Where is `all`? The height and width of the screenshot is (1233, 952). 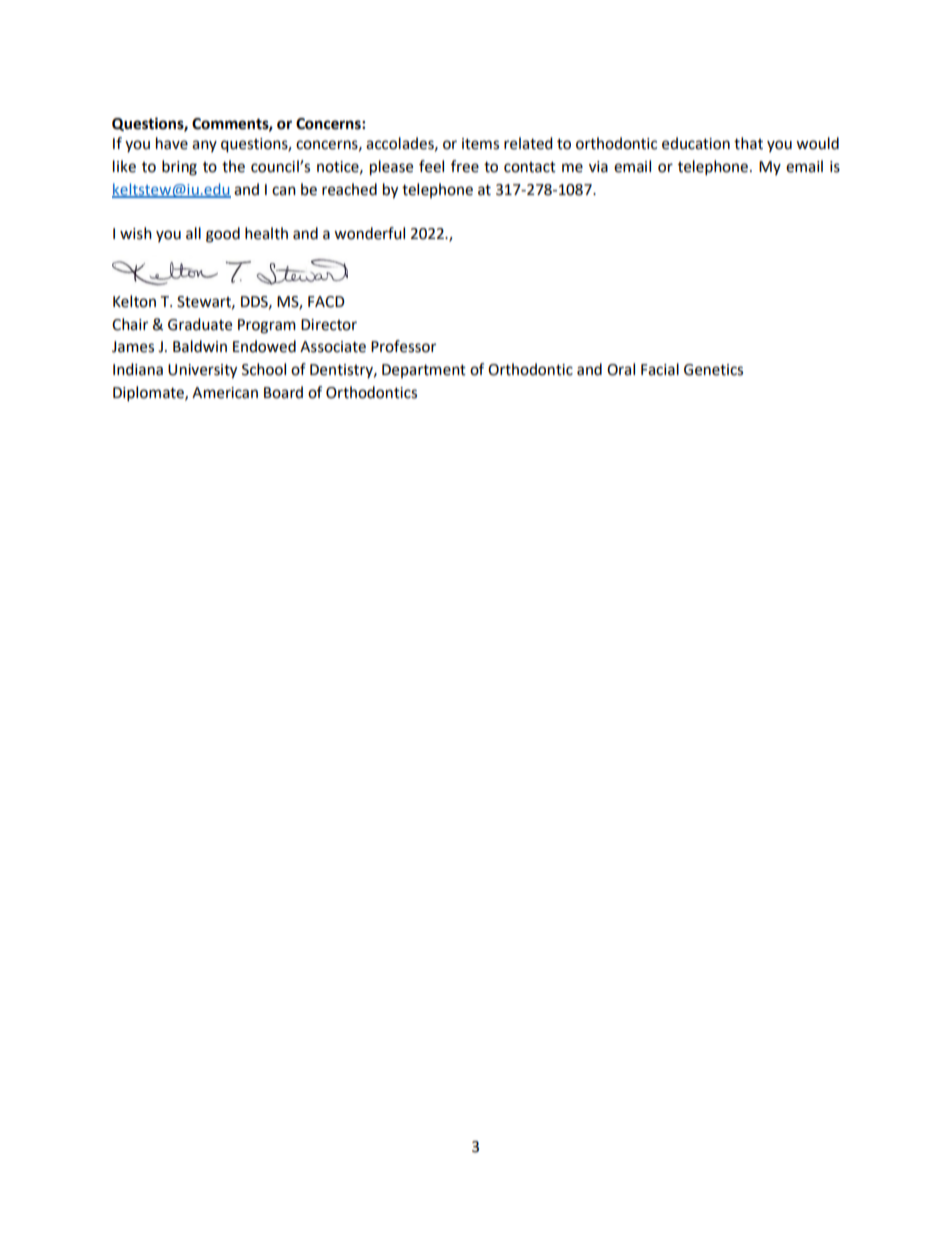 all is located at coordinates (193, 233).
